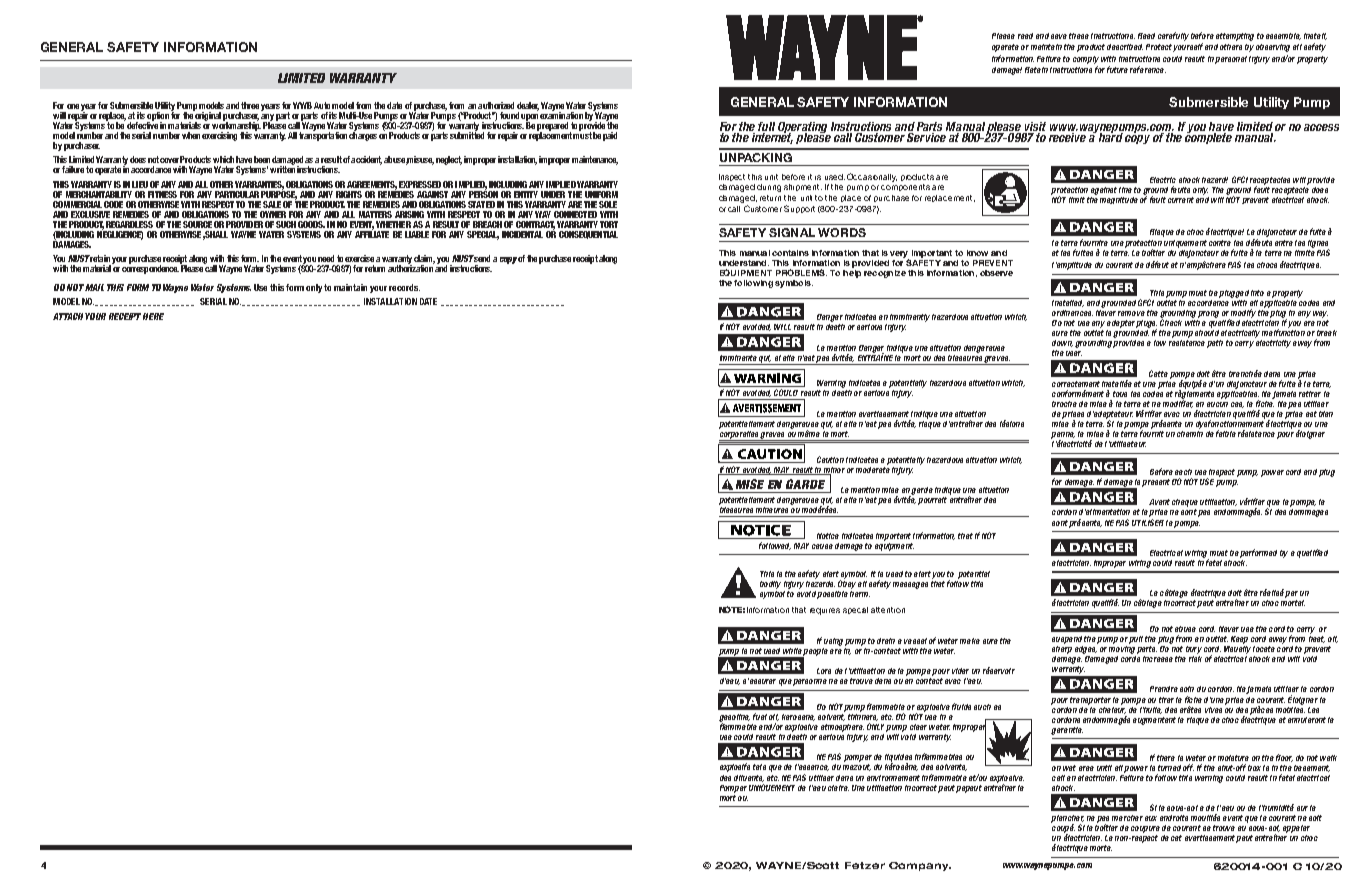 The height and width of the page is (887, 1372). I want to click on chemin, so click(1190, 432).
